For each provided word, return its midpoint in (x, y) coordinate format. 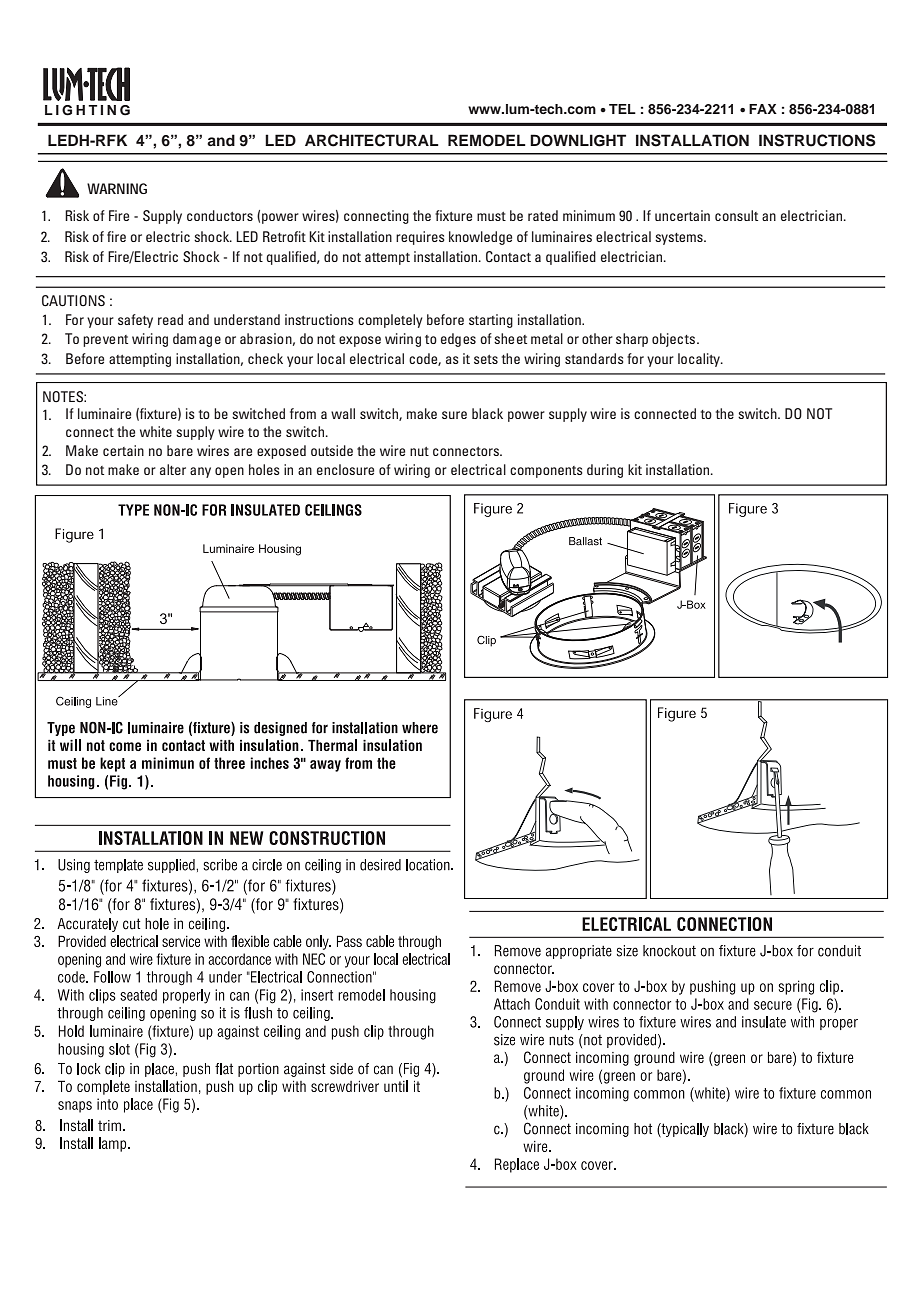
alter (173, 469)
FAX (763, 109)
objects (675, 340)
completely (390, 321)
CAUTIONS (73, 301)
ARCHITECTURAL (372, 140)
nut (419, 451)
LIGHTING (87, 110)
